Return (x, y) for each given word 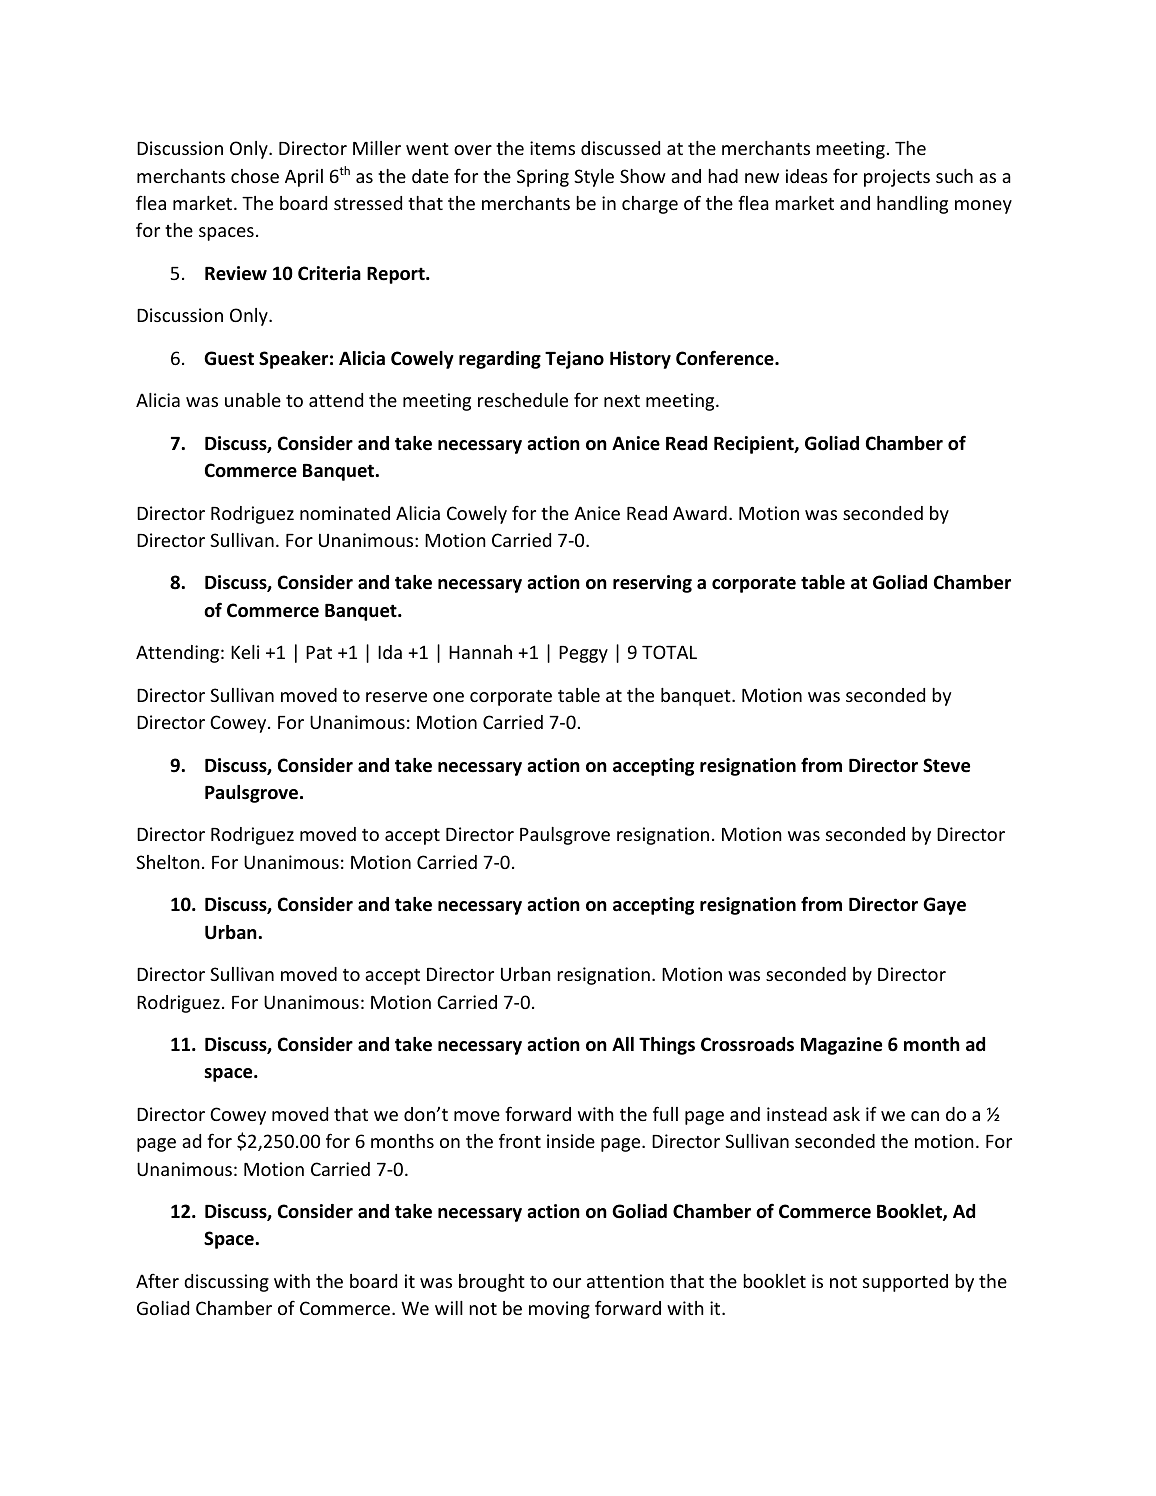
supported (905, 1283)
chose (255, 176)
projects (897, 178)
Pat (319, 652)
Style (594, 178)
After (157, 1280)
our (567, 1283)
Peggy (583, 654)
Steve (946, 765)
